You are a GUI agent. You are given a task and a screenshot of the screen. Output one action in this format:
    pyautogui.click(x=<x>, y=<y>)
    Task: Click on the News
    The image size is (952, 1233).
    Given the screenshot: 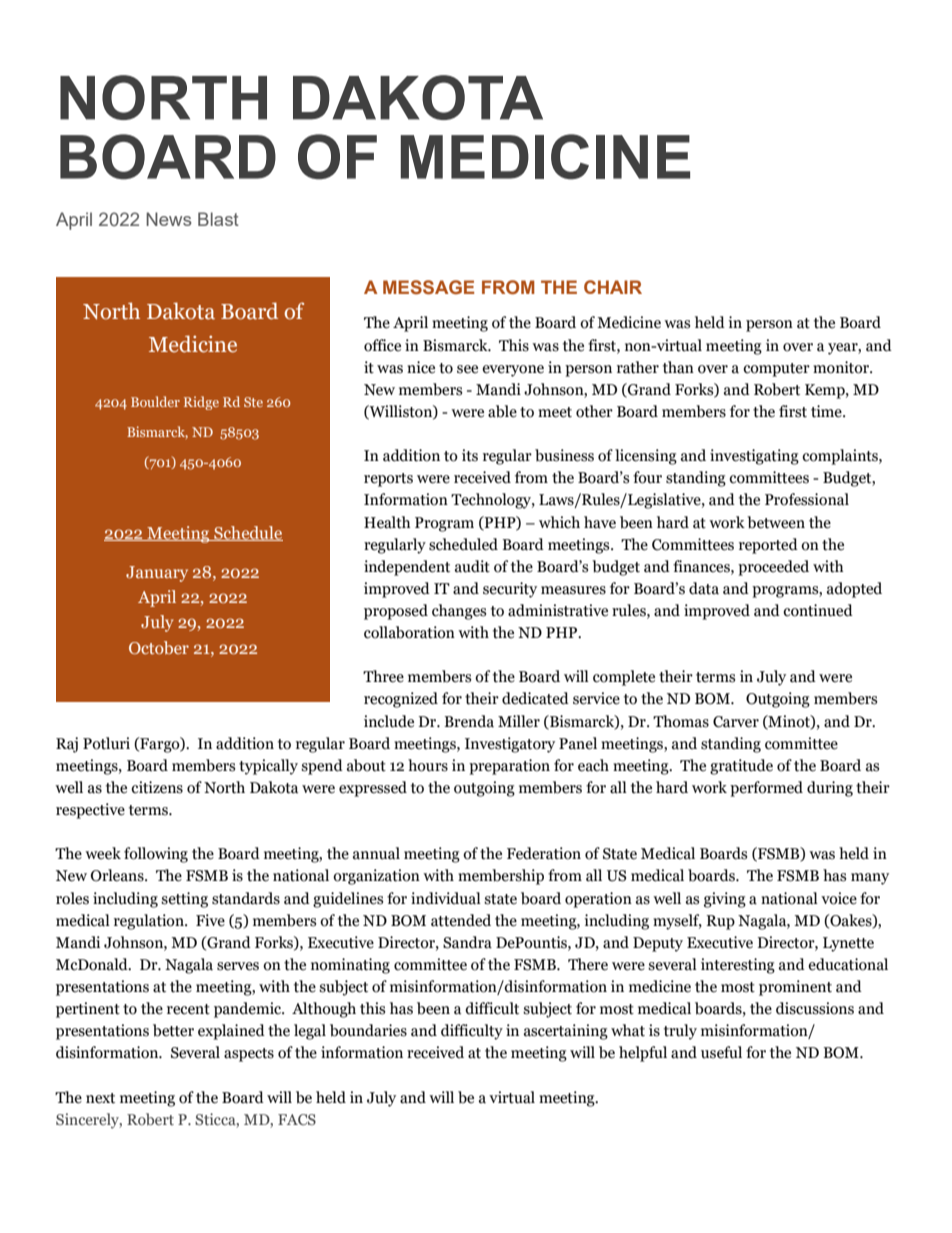 What is the action you would take?
    pyautogui.click(x=169, y=219)
